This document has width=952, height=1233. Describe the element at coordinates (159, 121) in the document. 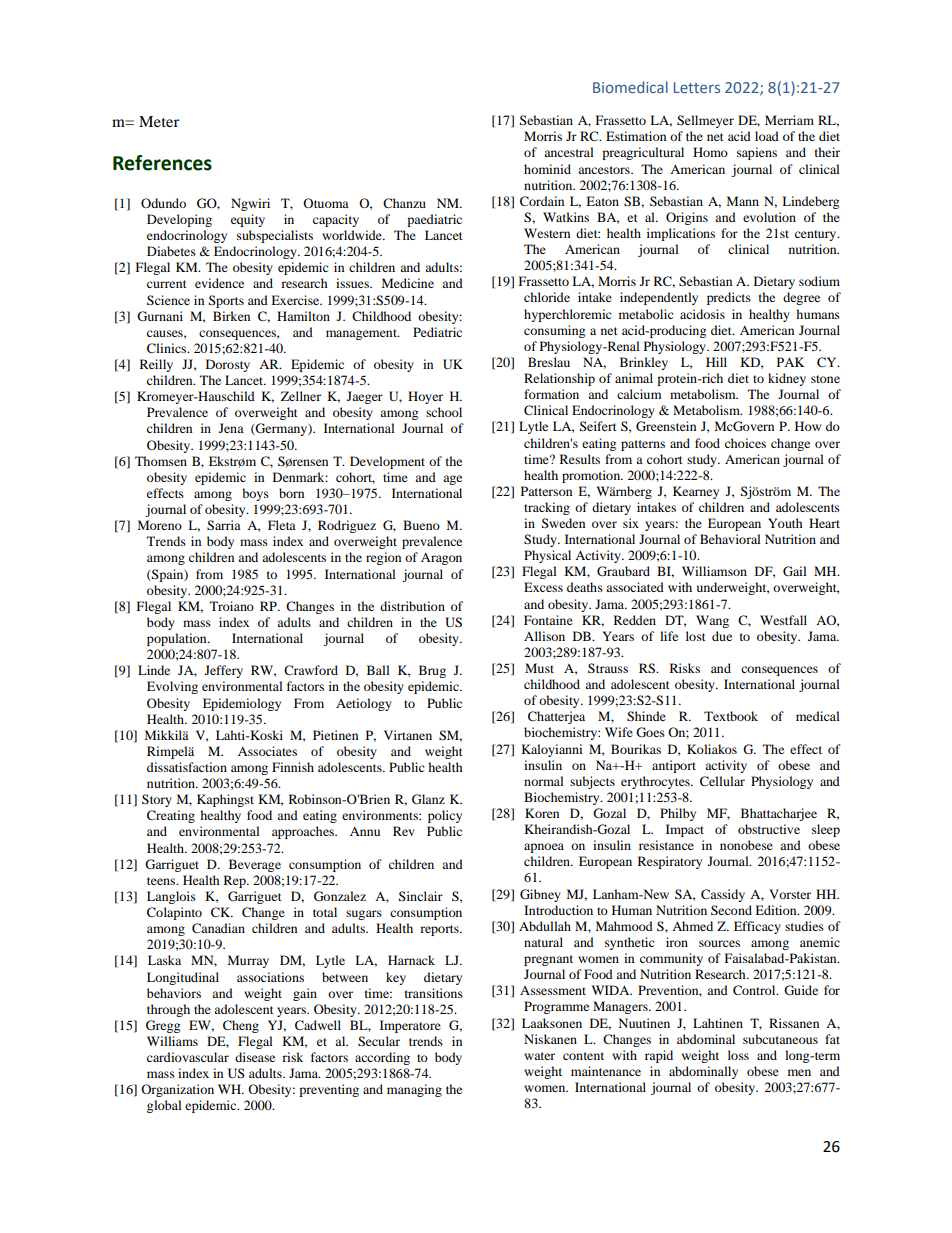

I see `Meter` at that location.
